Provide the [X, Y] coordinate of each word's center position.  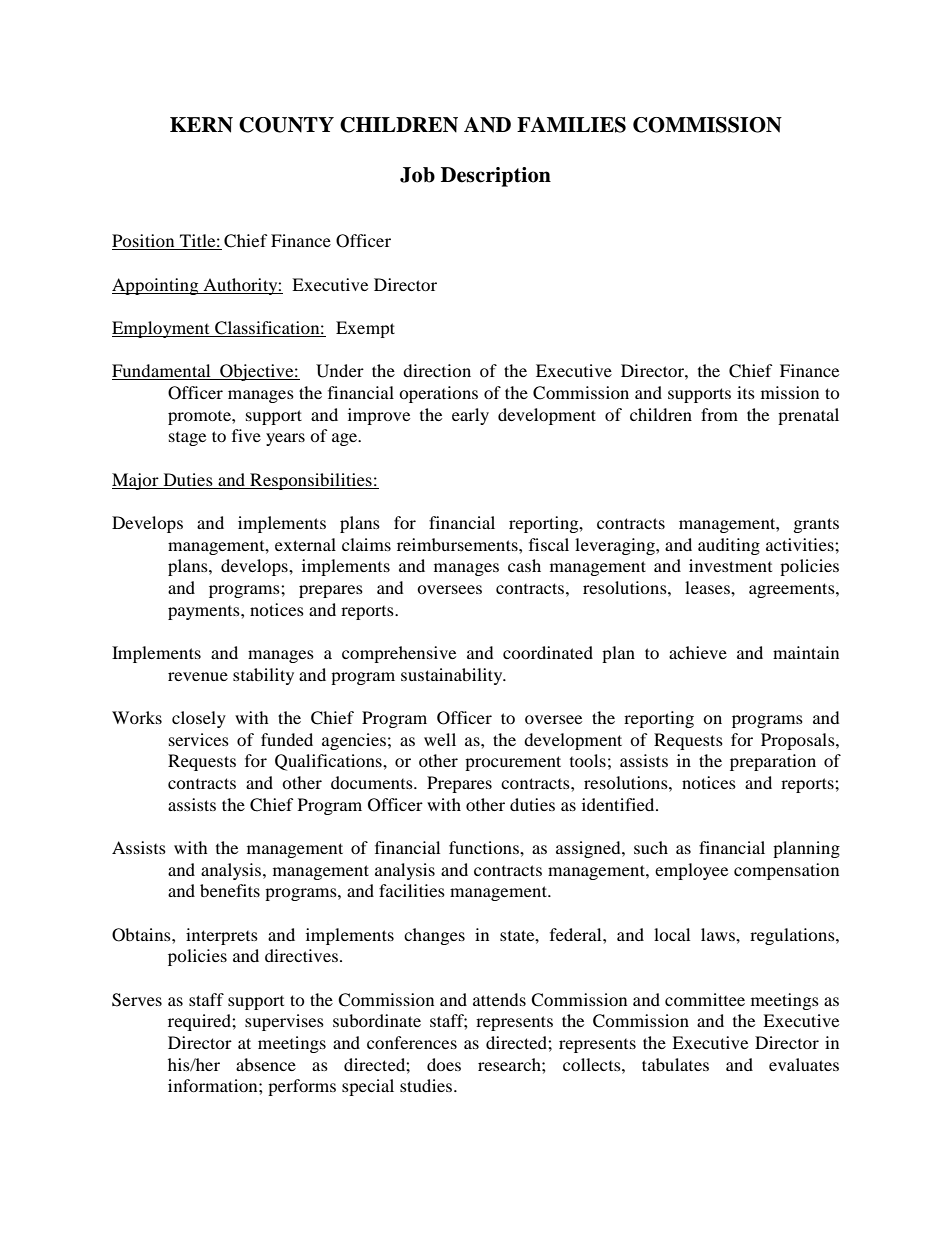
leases [708, 587]
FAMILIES [571, 125]
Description [496, 177]
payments [205, 613]
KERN [201, 125]
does [444, 1064]
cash [524, 565]
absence [266, 1064]
